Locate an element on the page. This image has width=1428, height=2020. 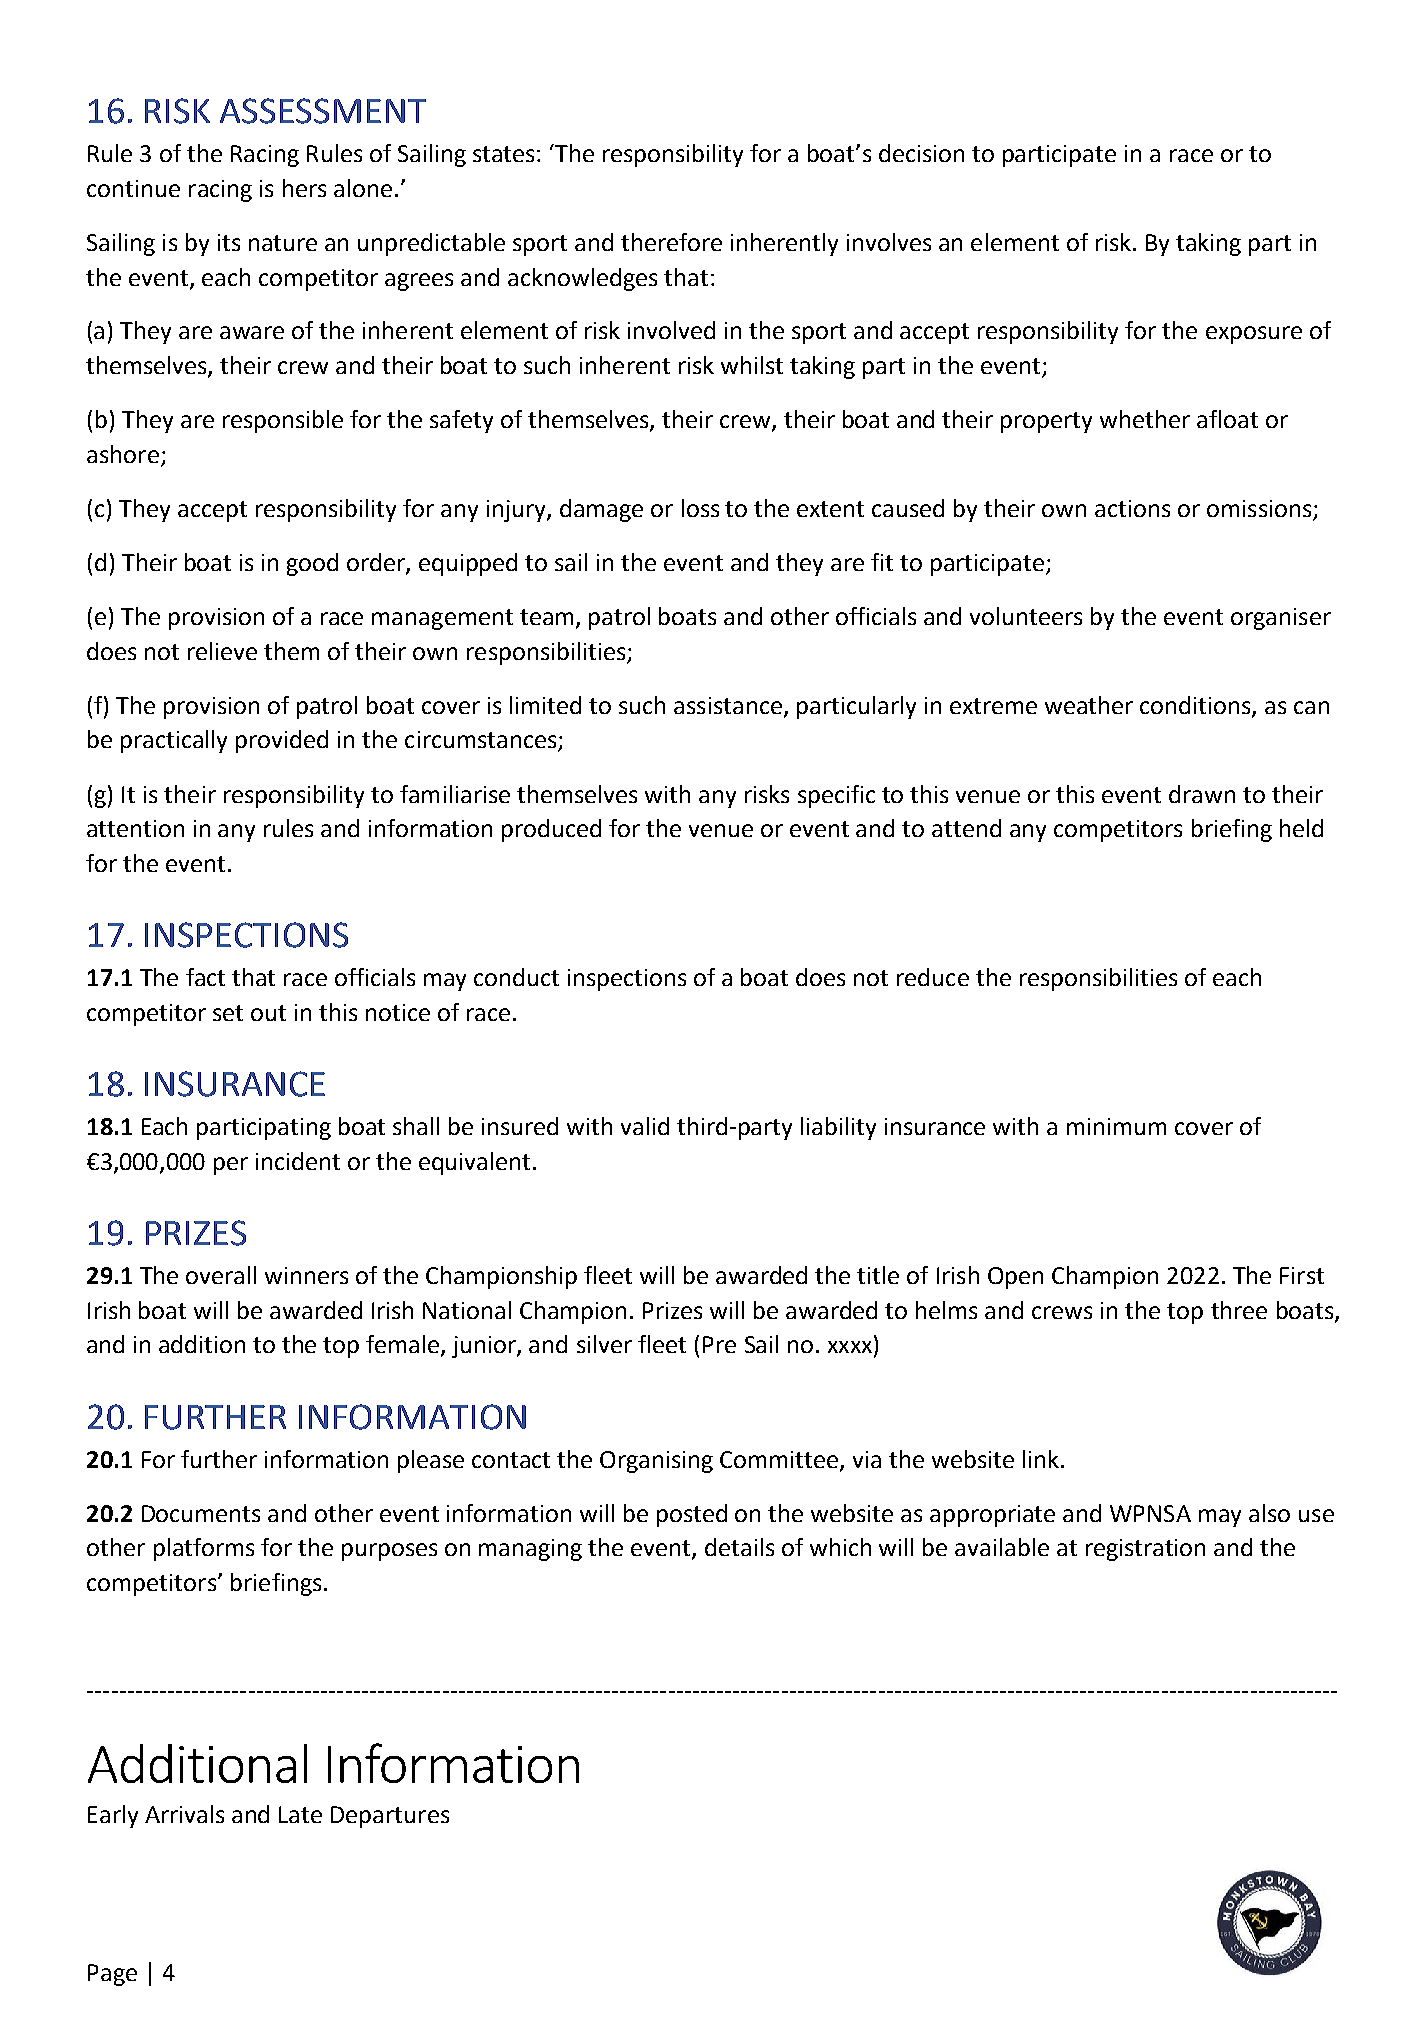
exposure is located at coordinates (1254, 335).
